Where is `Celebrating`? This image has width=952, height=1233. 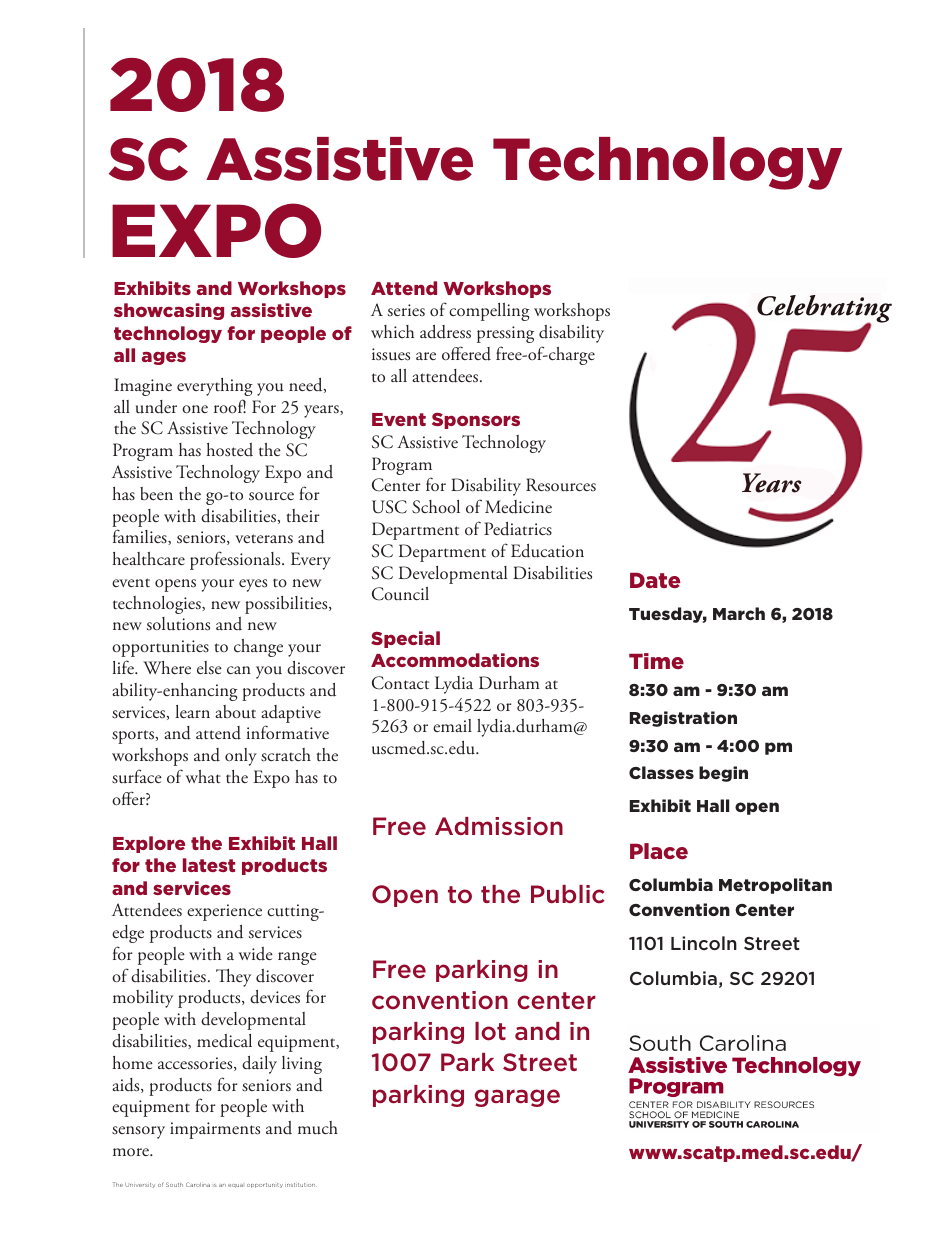
Celebrating is located at coordinates (824, 310).
